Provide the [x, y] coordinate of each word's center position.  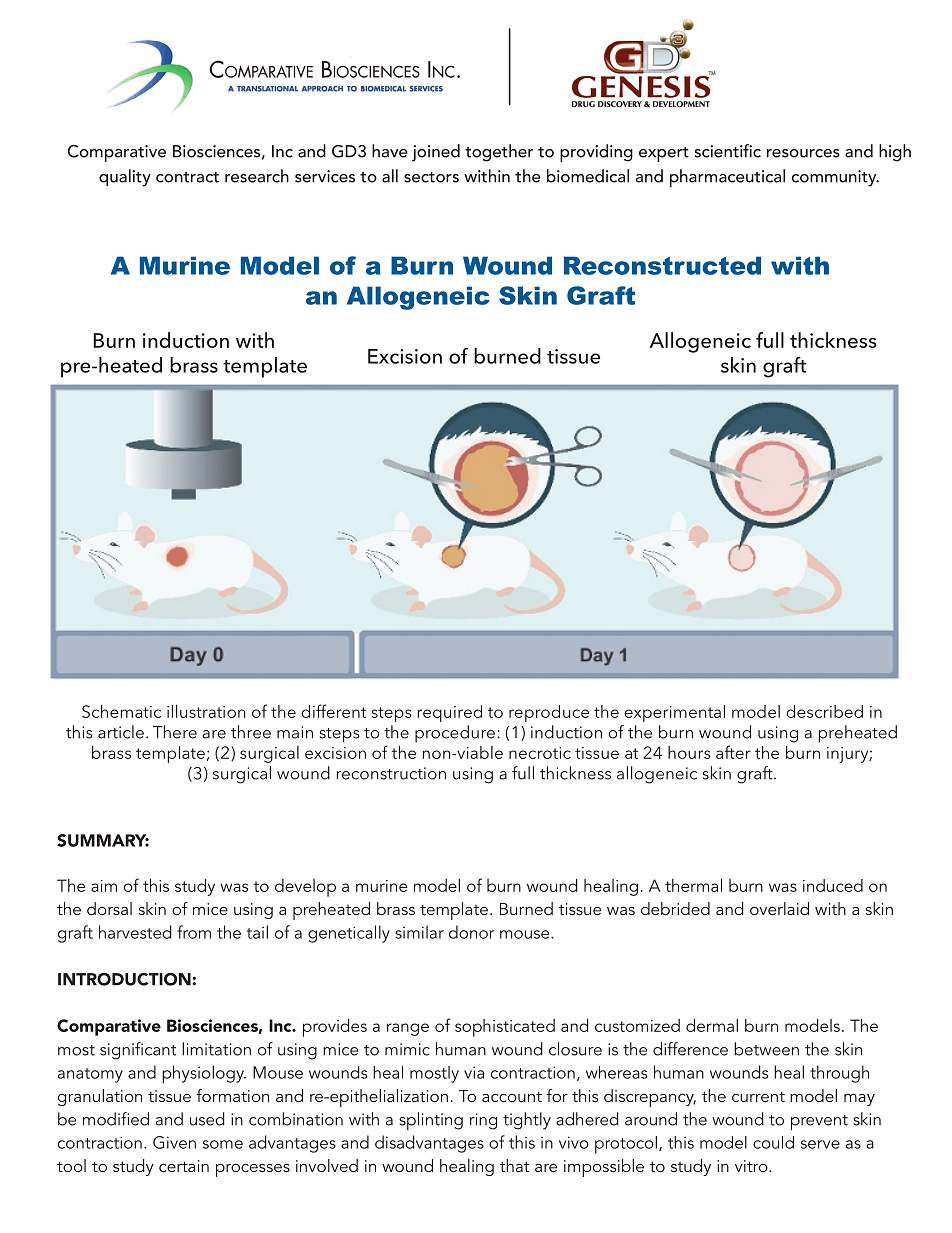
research [257, 176]
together [499, 153]
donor [471, 932]
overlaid [779, 908]
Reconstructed [662, 265]
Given [174, 1142]
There [175, 732]
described [824, 711]
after [733, 752]
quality [125, 178]
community [835, 178]
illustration [206, 711]
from [194, 932]
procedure [455, 734]
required [449, 713]
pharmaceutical [727, 178]
